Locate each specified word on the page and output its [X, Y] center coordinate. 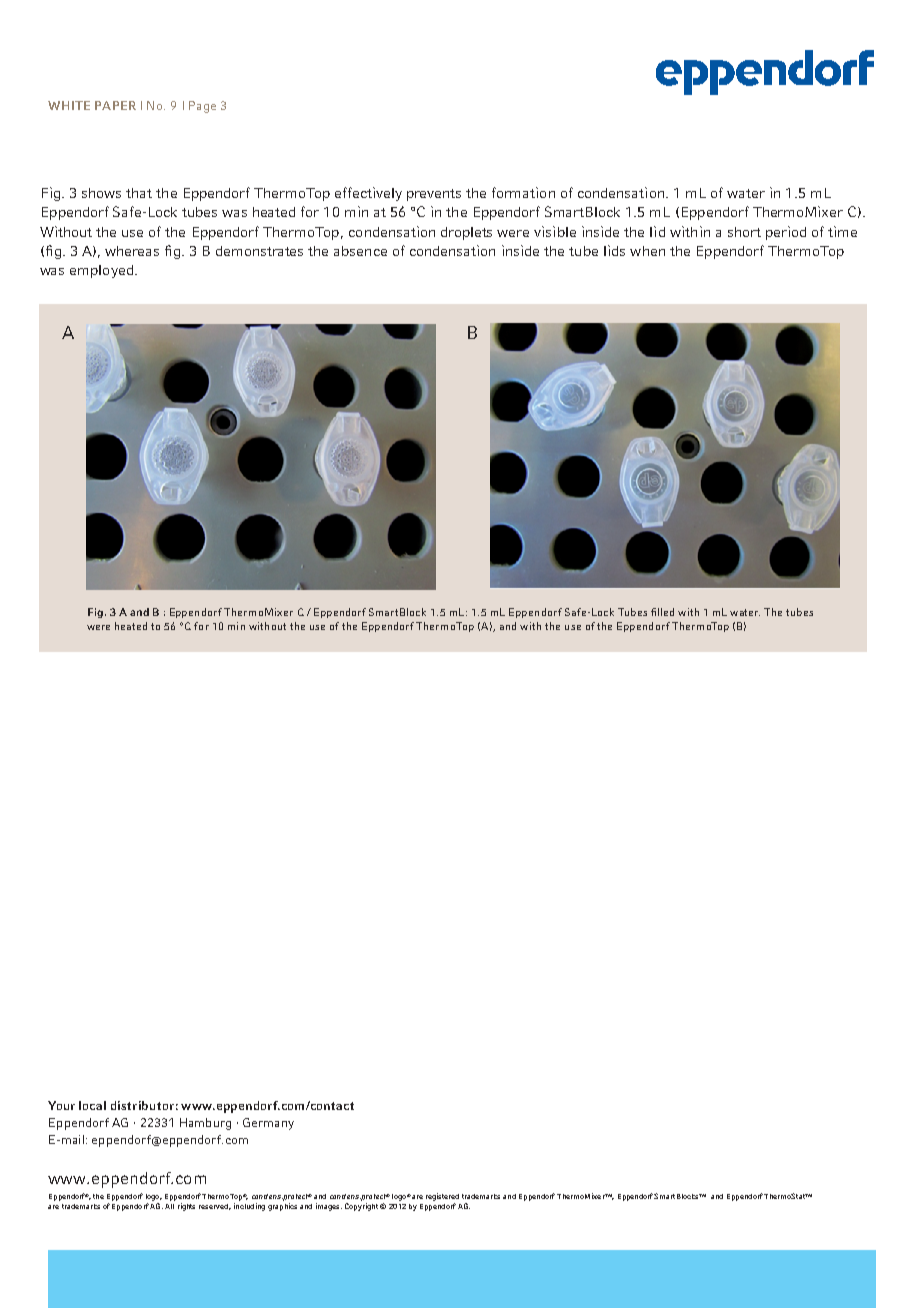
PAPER [115, 105]
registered [442, 1197]
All [169, 1206]
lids [614, 250]
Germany [268, 1124]
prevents [434, 195]
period [786, 233]
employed [101, 271]
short [744, 232]
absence [360, 251]
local [92, 1105]
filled [662, 612]
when [647, 251]
